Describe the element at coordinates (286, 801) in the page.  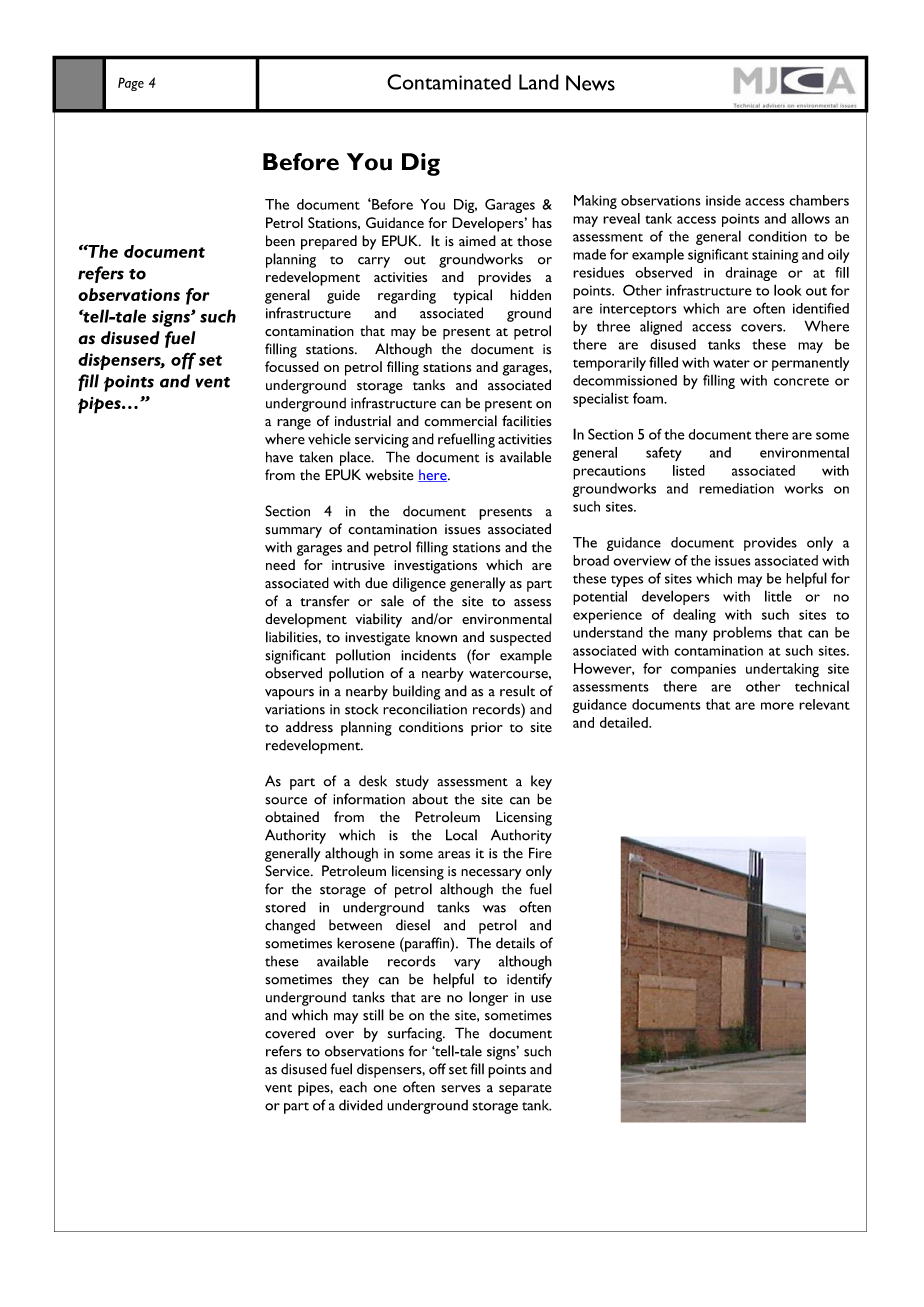
I see `source` at that location.
